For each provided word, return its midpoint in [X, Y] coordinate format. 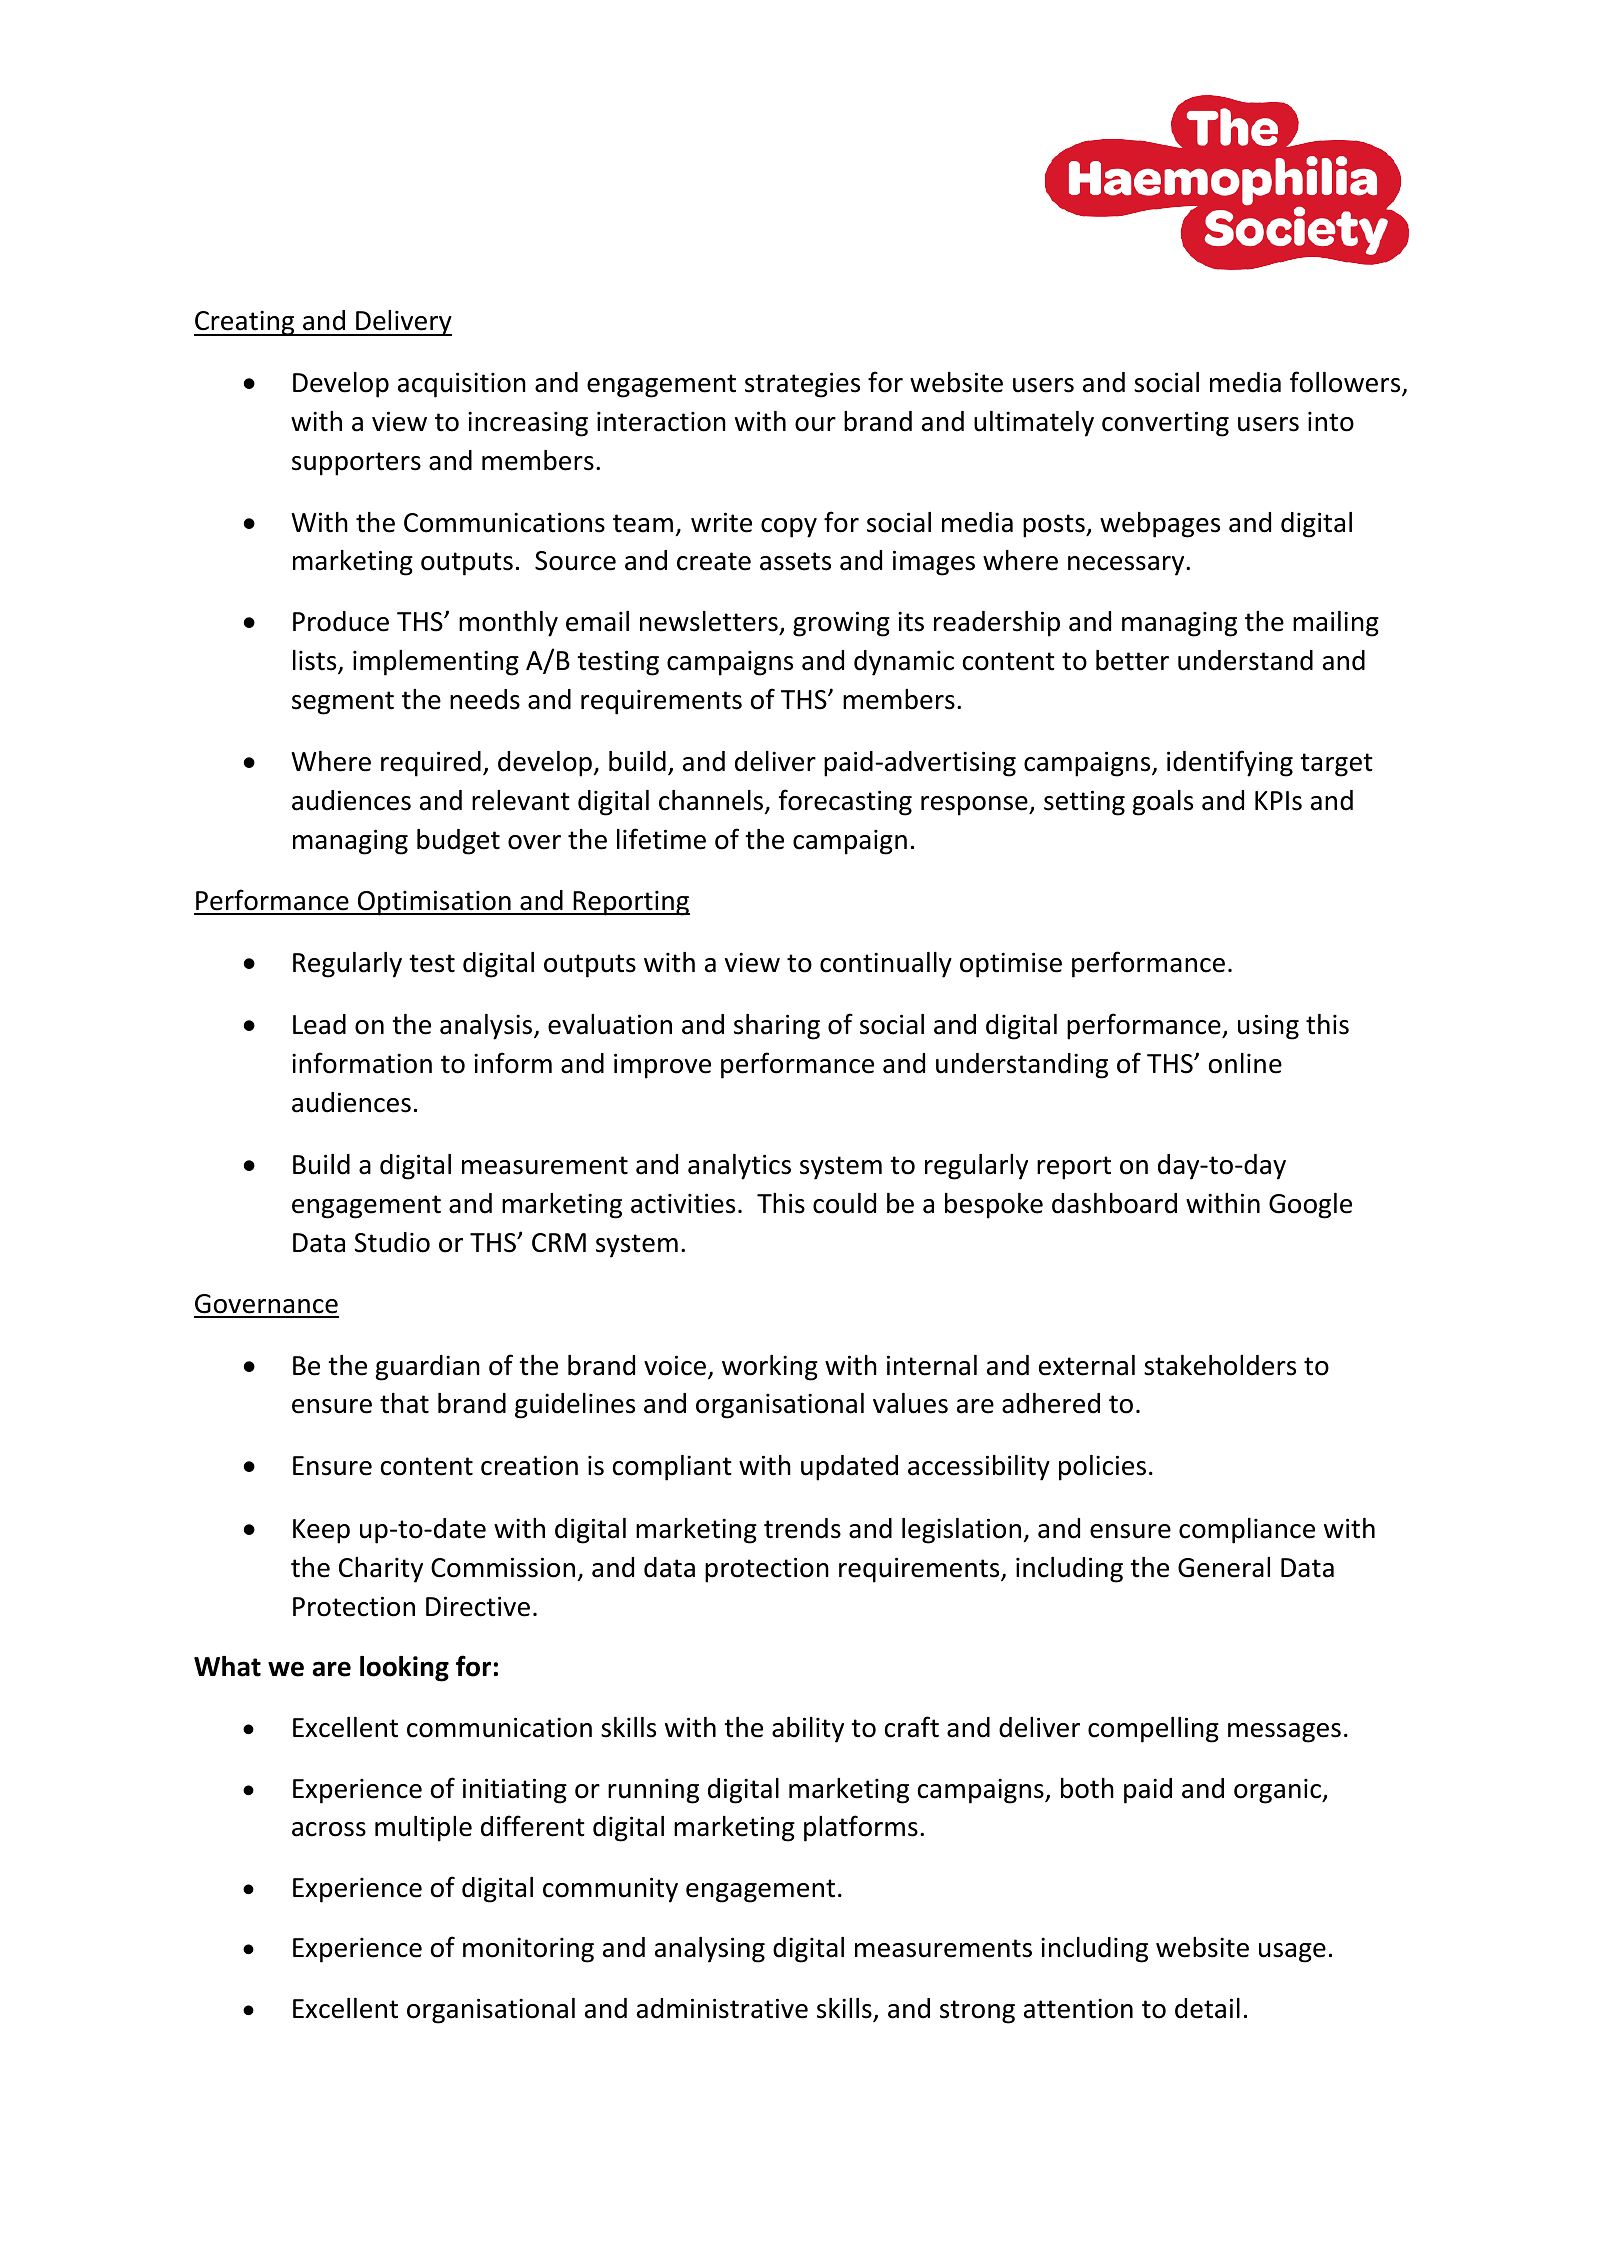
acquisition [462, 385]
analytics [739, 1167]
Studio [392, 1242]
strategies [802, 385]
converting [1165, 424]
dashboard [1114, 1203]
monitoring [528, 1950]
